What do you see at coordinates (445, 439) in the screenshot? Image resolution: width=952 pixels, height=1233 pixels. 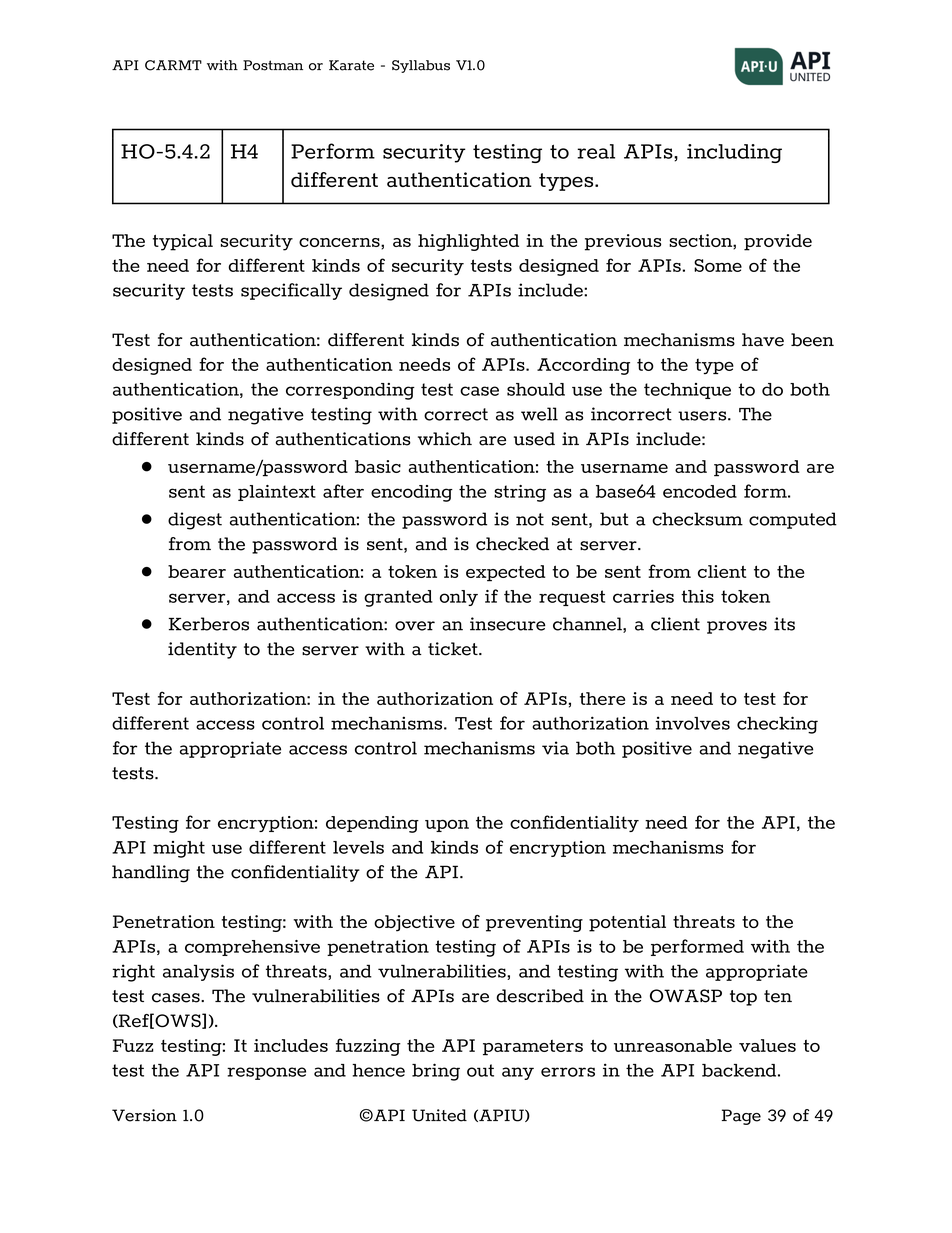 I see `which` at bounding box center [445, 439].
